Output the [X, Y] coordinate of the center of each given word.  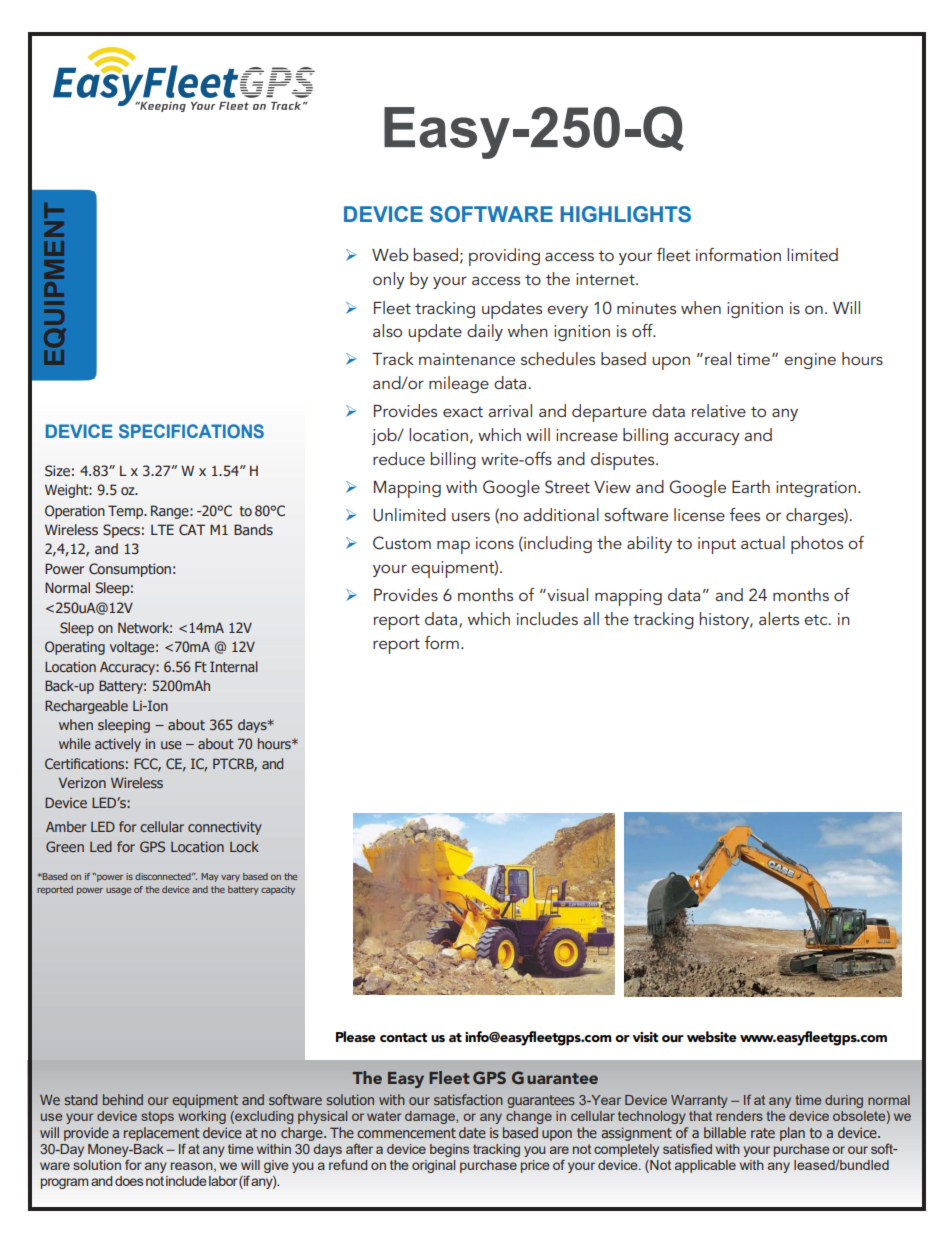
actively [118, 745]
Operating [75, 648]
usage [118, 891]
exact [463, 411]
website [712, 1036]
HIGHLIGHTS [626, 214]
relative [719, 410]
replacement [162, 1134]
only [389, 280]
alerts [779, 618]
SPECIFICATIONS [191, 431]
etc [817, 619]
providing [504, 257]
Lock [244, 846]
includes [547, 618]
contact [403, 1037]
